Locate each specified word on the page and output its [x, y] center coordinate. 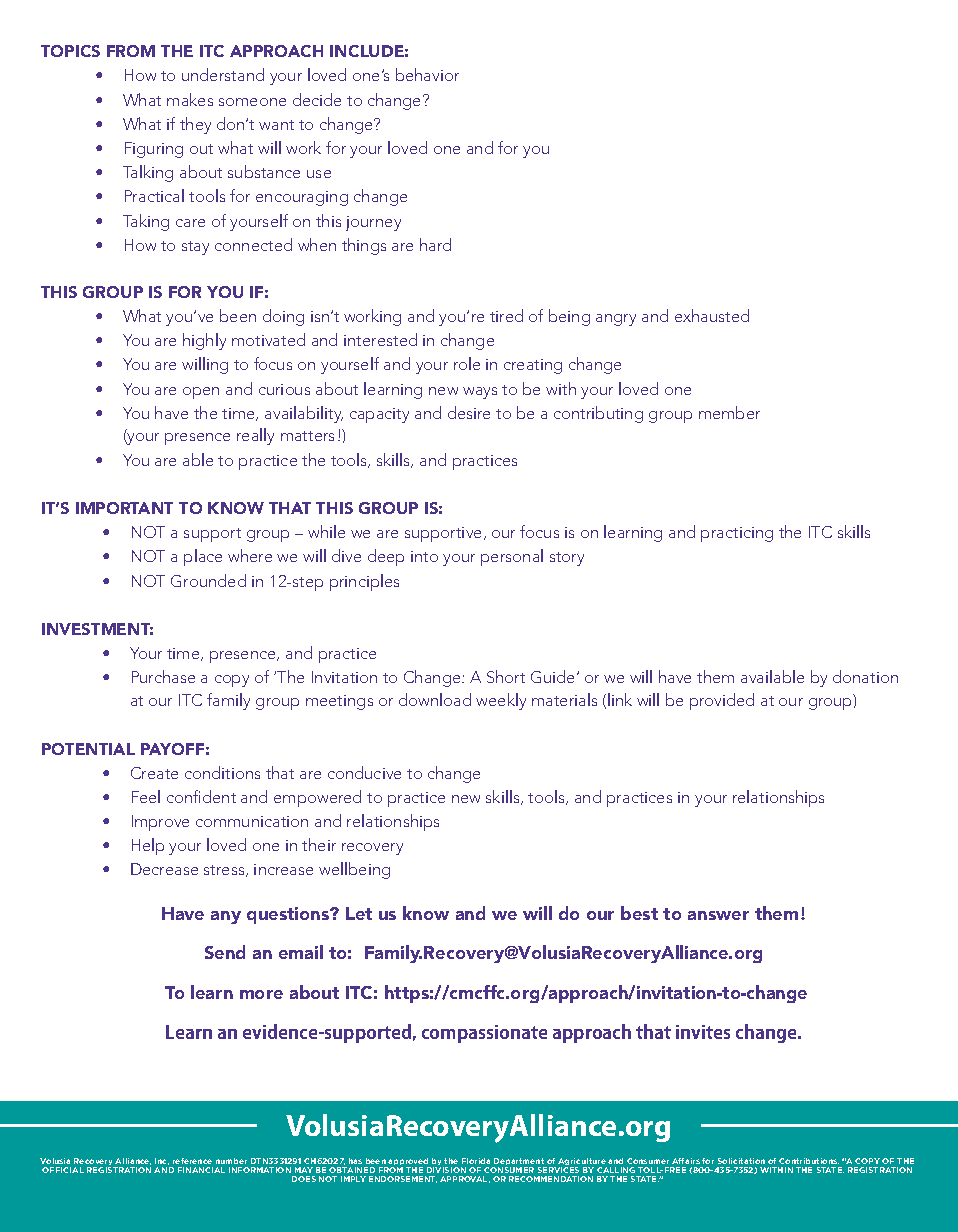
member [729, 412]
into [424, 556]
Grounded [208, 580]
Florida [476, 1161]
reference [192, 1161]
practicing [737, 534]
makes [190, 99]
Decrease [164, 869]
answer [718, 915]
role [467, 363]
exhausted [712, 315]
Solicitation [741, 1161]
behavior [427, 74]
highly [204, 341]
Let [359, 913]
